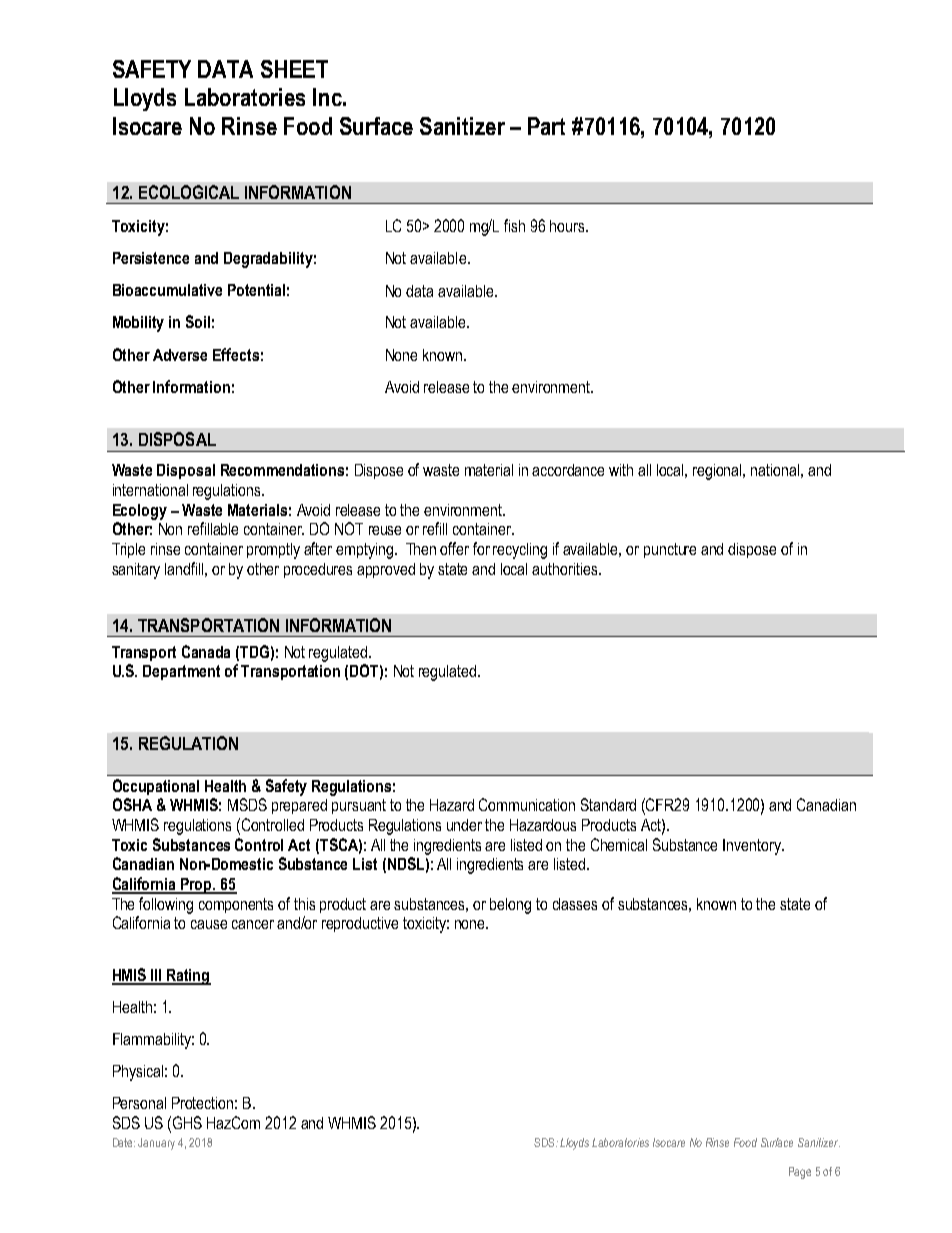 The width and height of the page is (952, 1233). Describe the element at coordinates (294, 69) in the page. I see `SHEET` at that location.
